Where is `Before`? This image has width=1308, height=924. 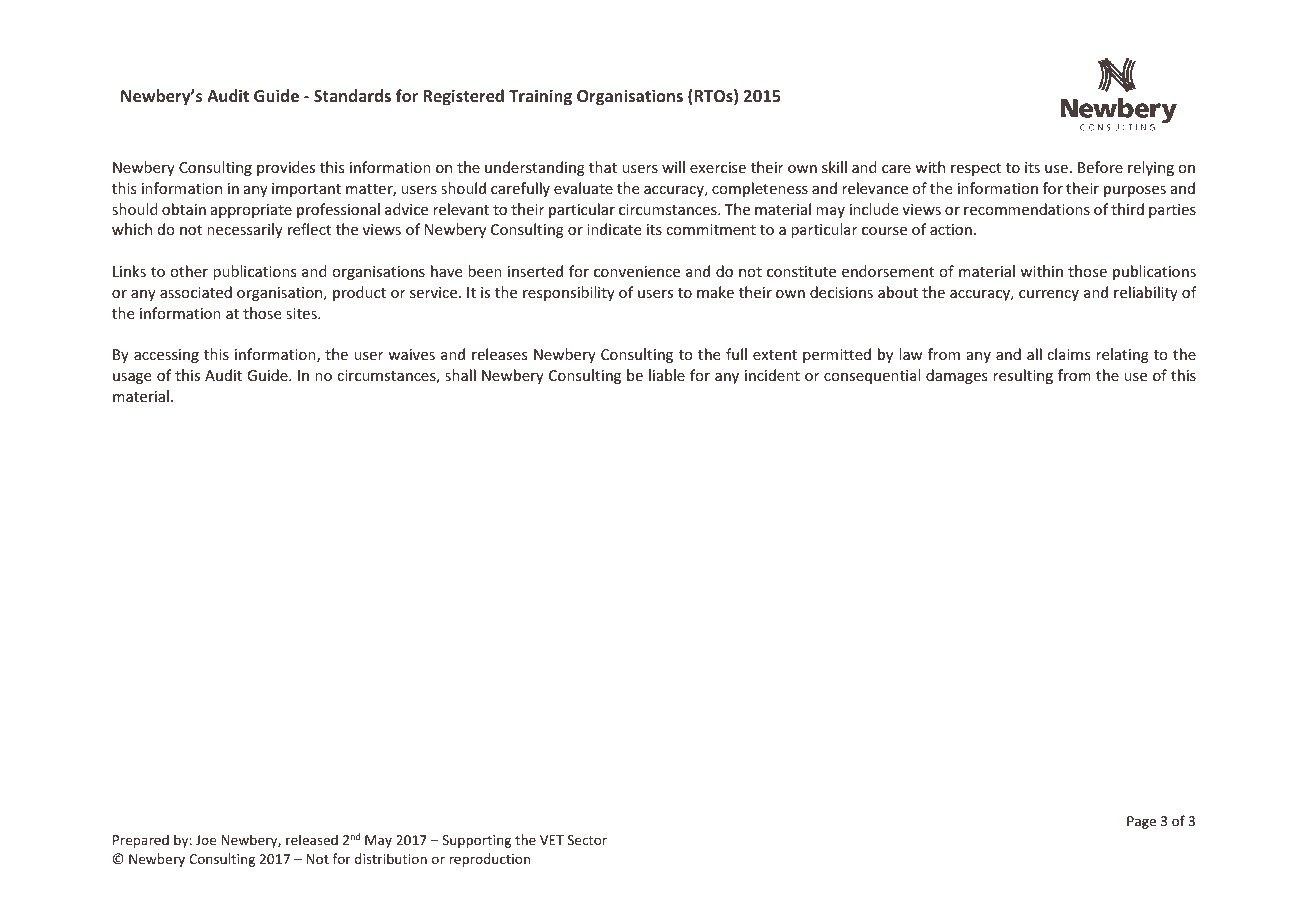
Before is located at coordinates (1100, 167).
